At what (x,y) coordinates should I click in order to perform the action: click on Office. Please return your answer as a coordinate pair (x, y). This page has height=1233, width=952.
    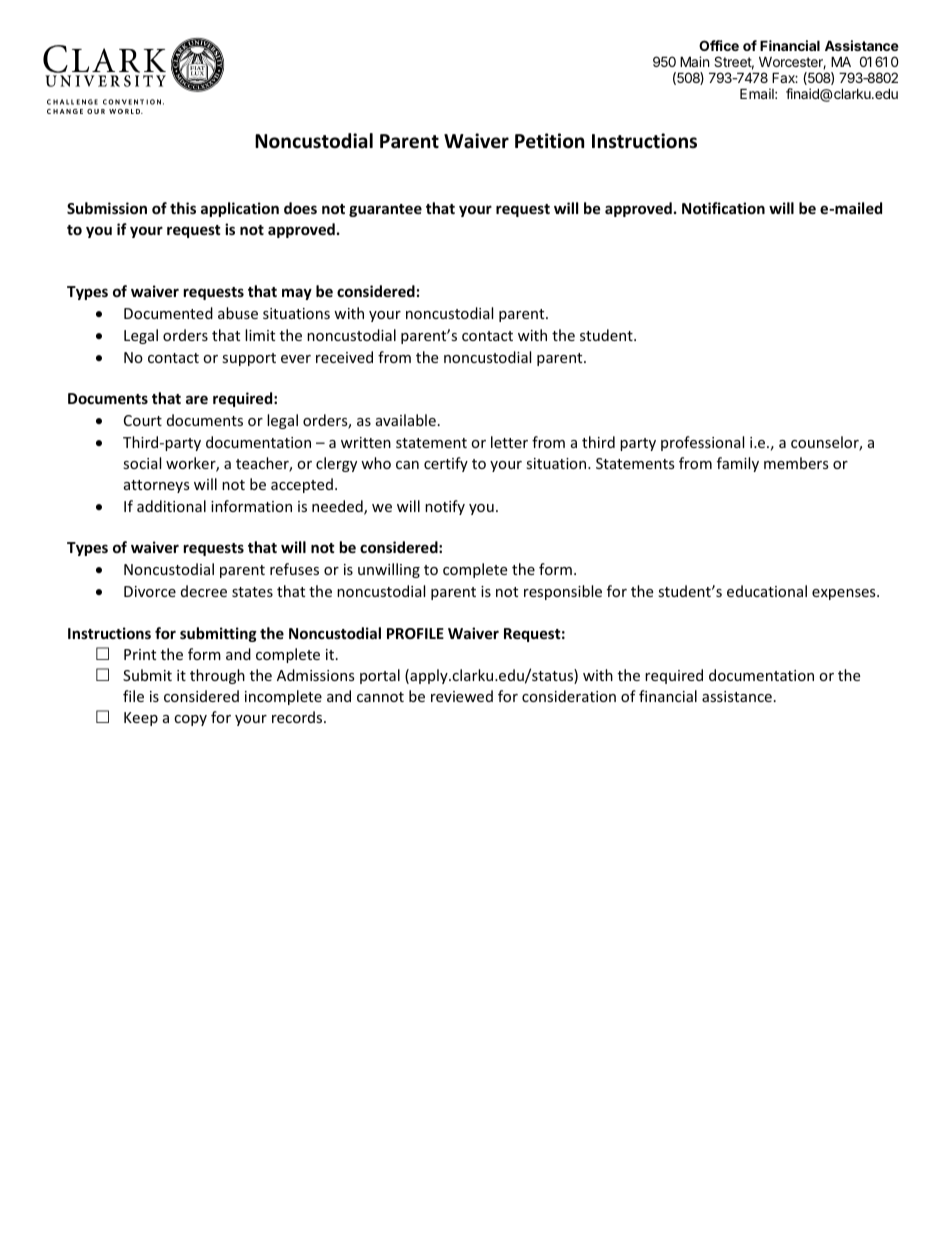
    Looking at the image, I should click on (719, 45).
